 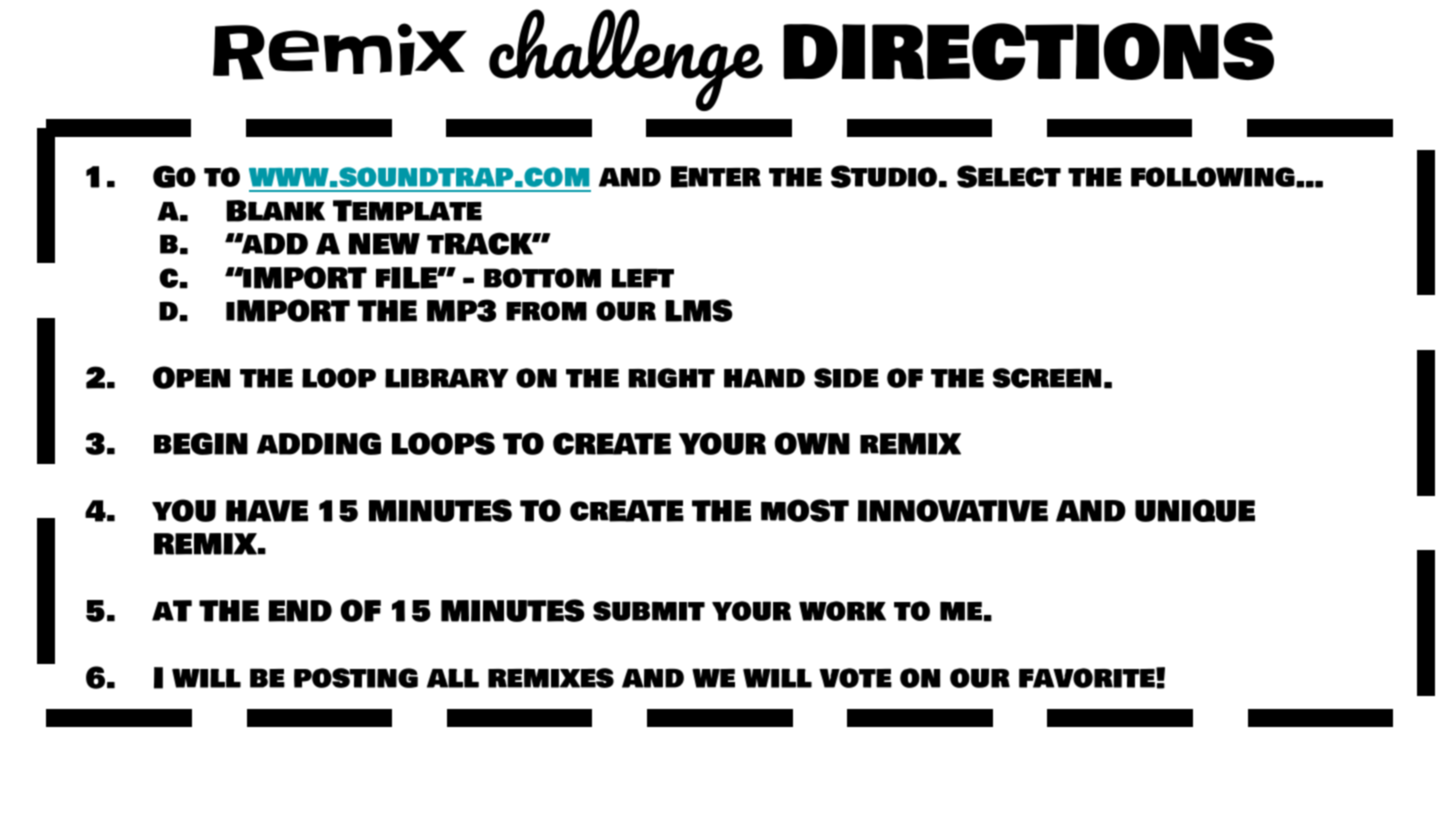 What do you see at coordinates (1195, 510) in the page?
I see `UNIQUE` at bounding box center [1195, 510].
